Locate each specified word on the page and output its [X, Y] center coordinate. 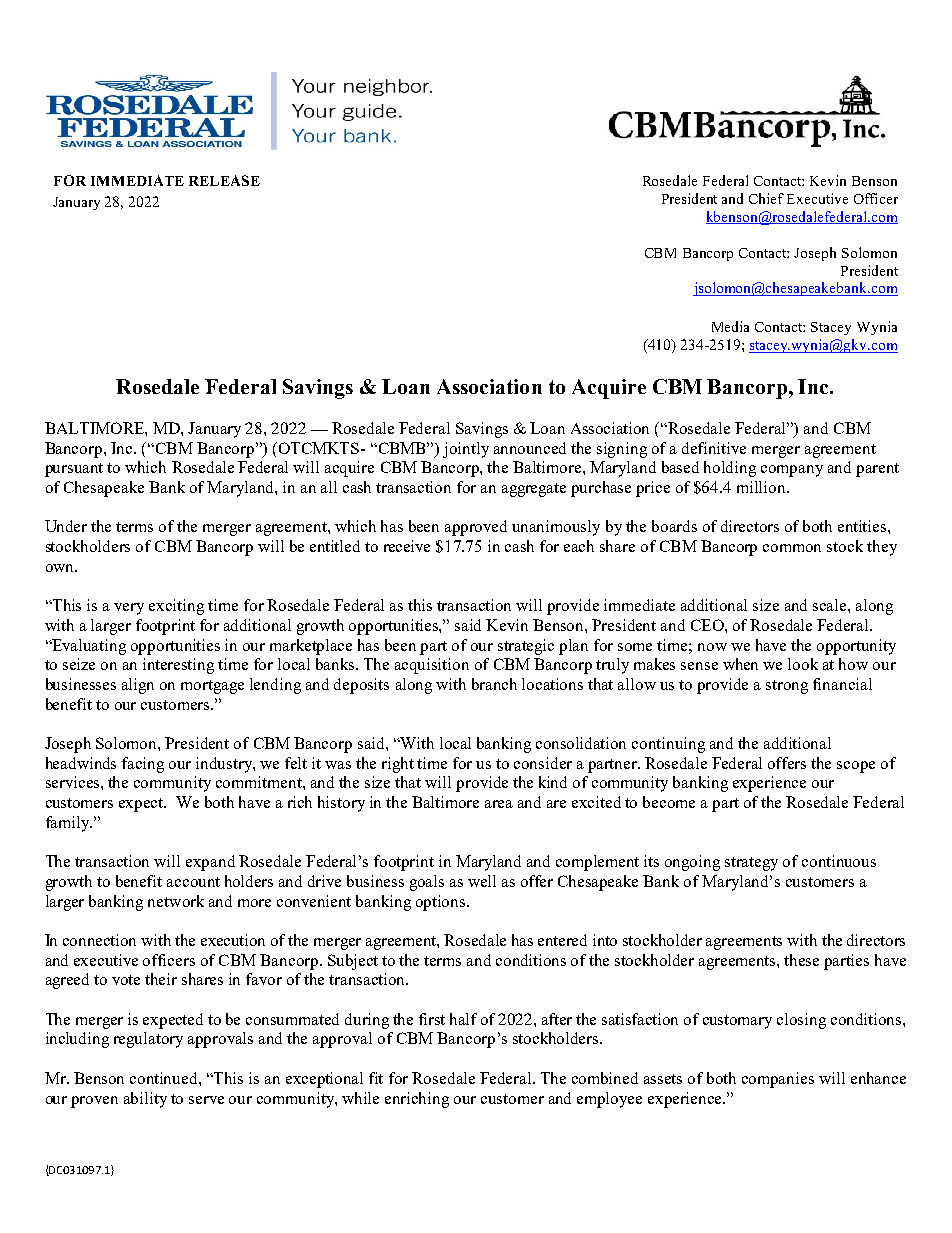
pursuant [74, 470]
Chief [766, 198]
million [762, 487]
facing [143, 765]
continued [165, 1078]
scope [856, 767]
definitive [714, 448]
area [499, 804]
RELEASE [224, 180]
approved [476, 528]
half [463, 1019]
